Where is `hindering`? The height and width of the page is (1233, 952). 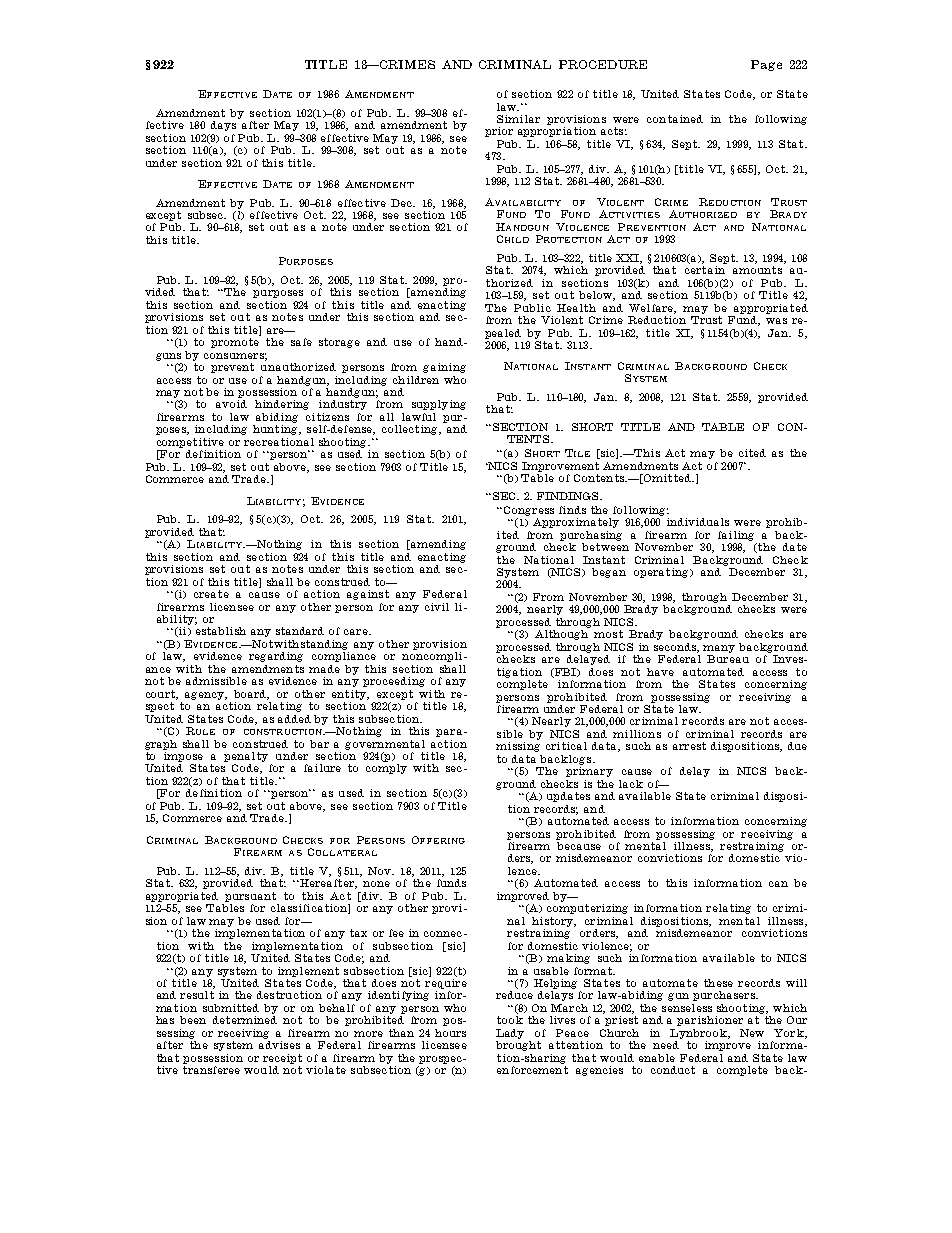
hindering is located at coordinates (282, 405).
